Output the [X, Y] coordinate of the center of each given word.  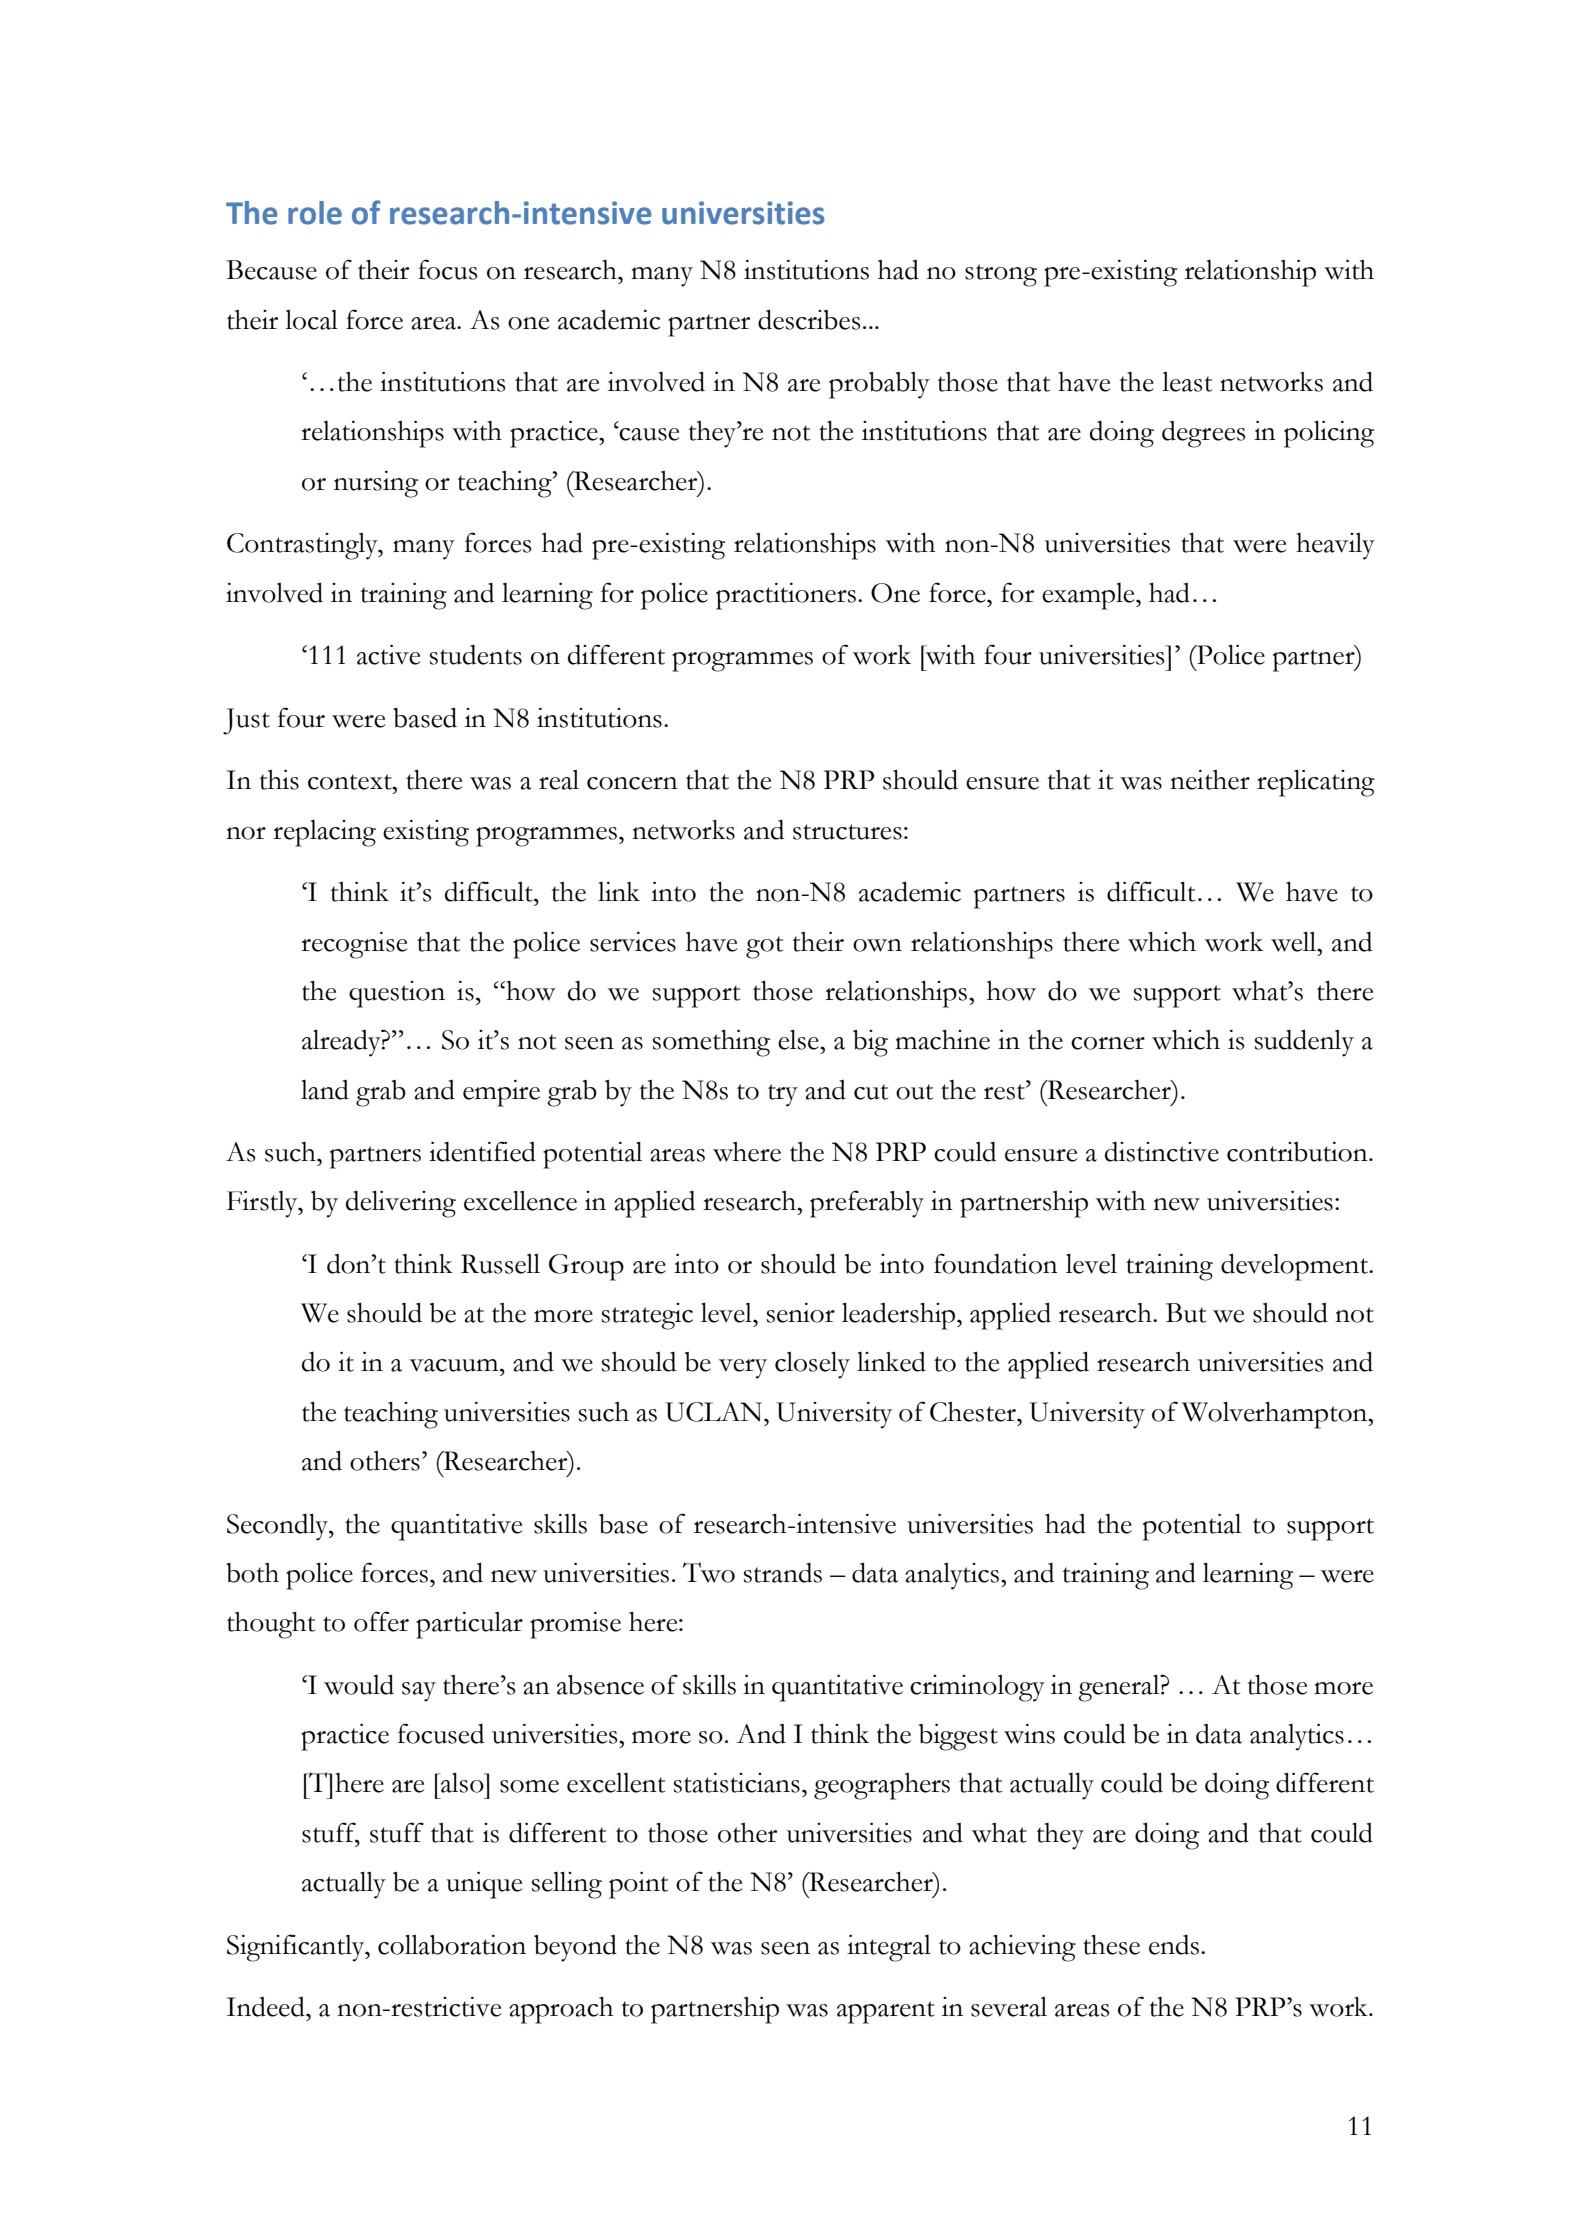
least [1187, 382]
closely [812, 1365]
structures [847, 832]
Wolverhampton [1276, 1415]
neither [1210, 780]
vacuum [455, 1365]
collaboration [452, 1944]
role [315, 213]
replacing [324, 833]
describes [809, 319]
